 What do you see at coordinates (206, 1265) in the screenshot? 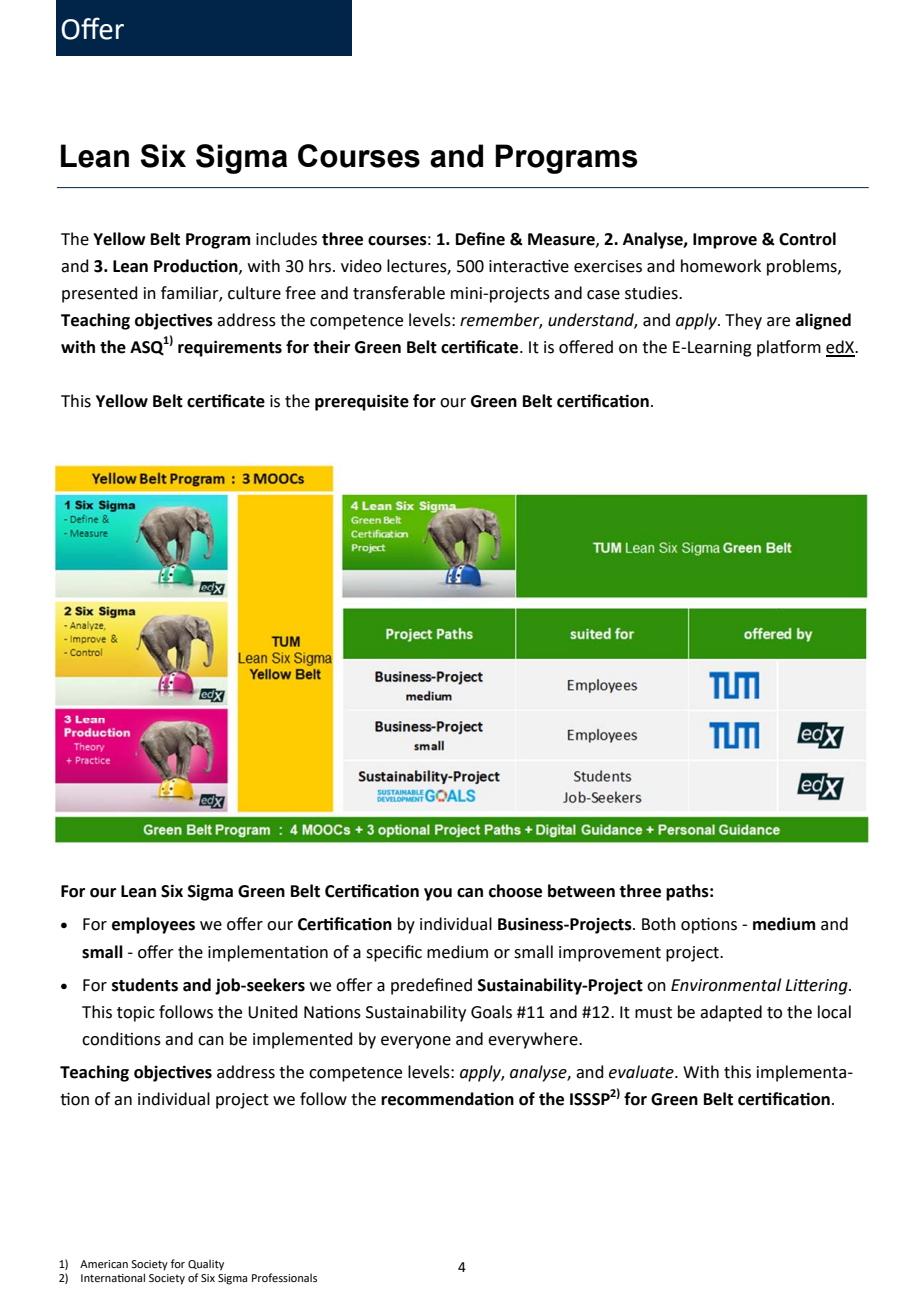
I see `Quality` at bounding box center [206, 1265].
